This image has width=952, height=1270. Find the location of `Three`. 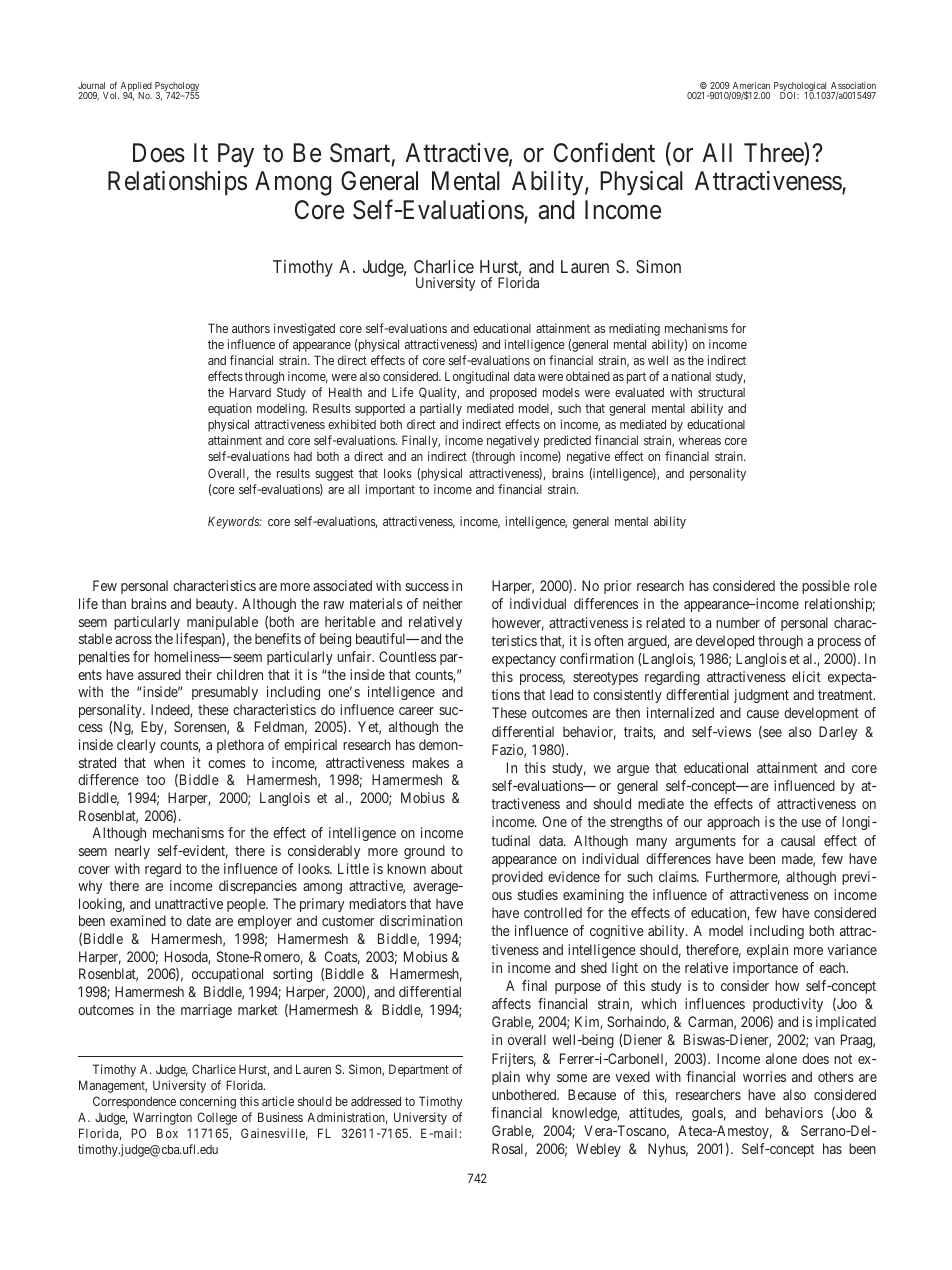

Three is located at coordinates (774, 153).
